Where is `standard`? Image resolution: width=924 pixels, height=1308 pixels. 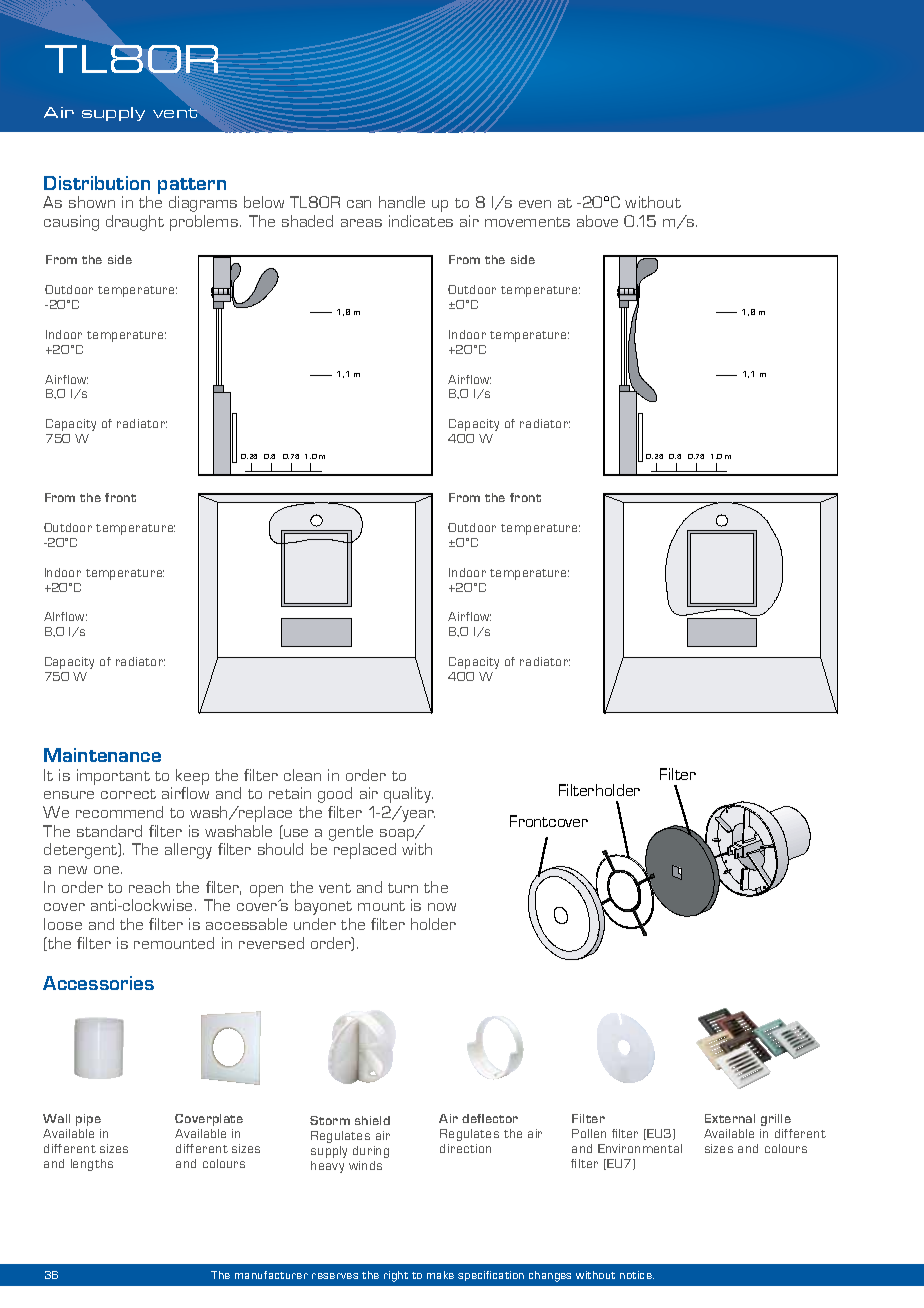 standard is located at coordinates (109, 831).
